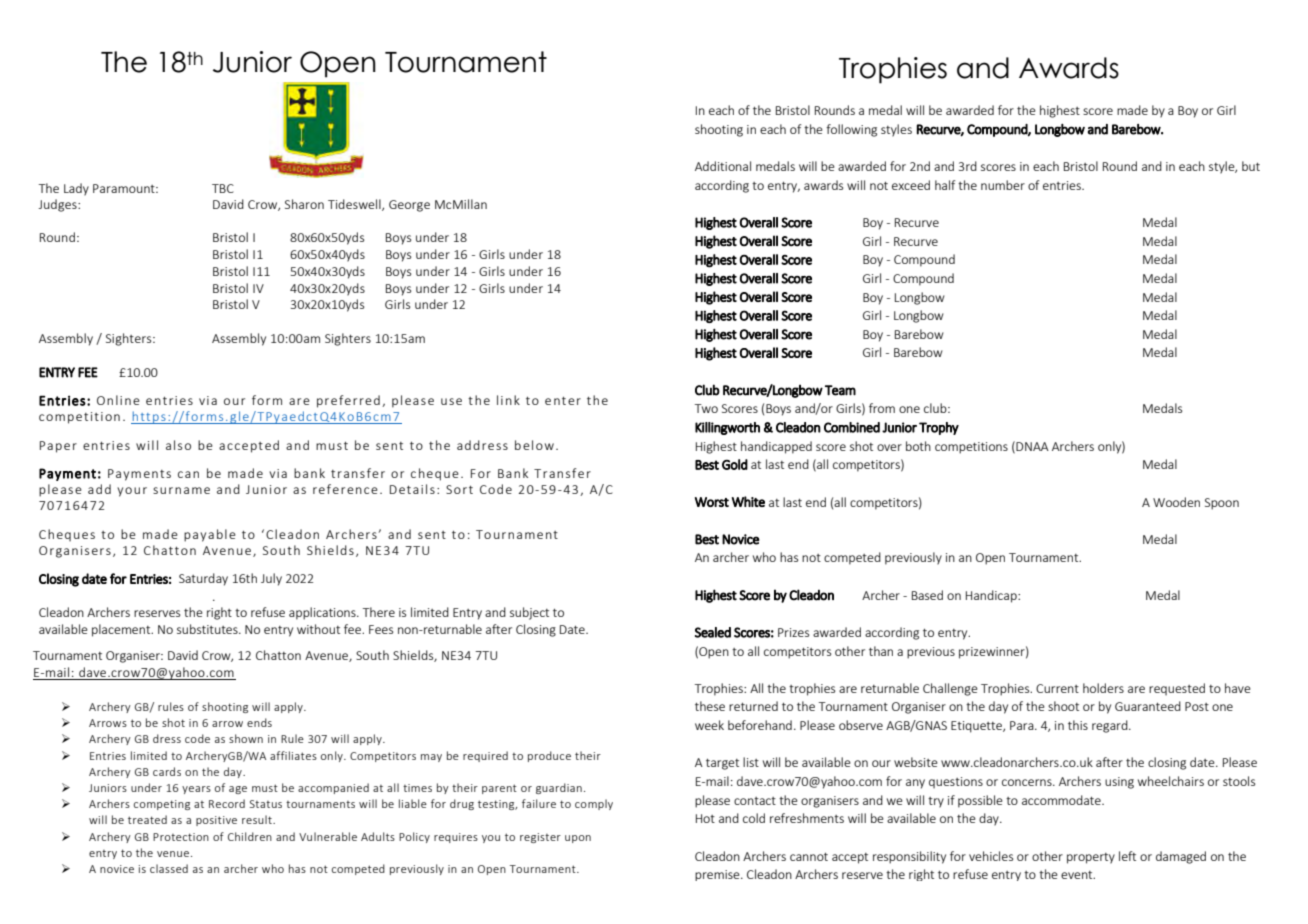 The height and width of the screenshot is (924, 1308). What do you see at coordinates (1003, 185) in the screenshot?
I see `number` at bounding box center [1003, 185].
